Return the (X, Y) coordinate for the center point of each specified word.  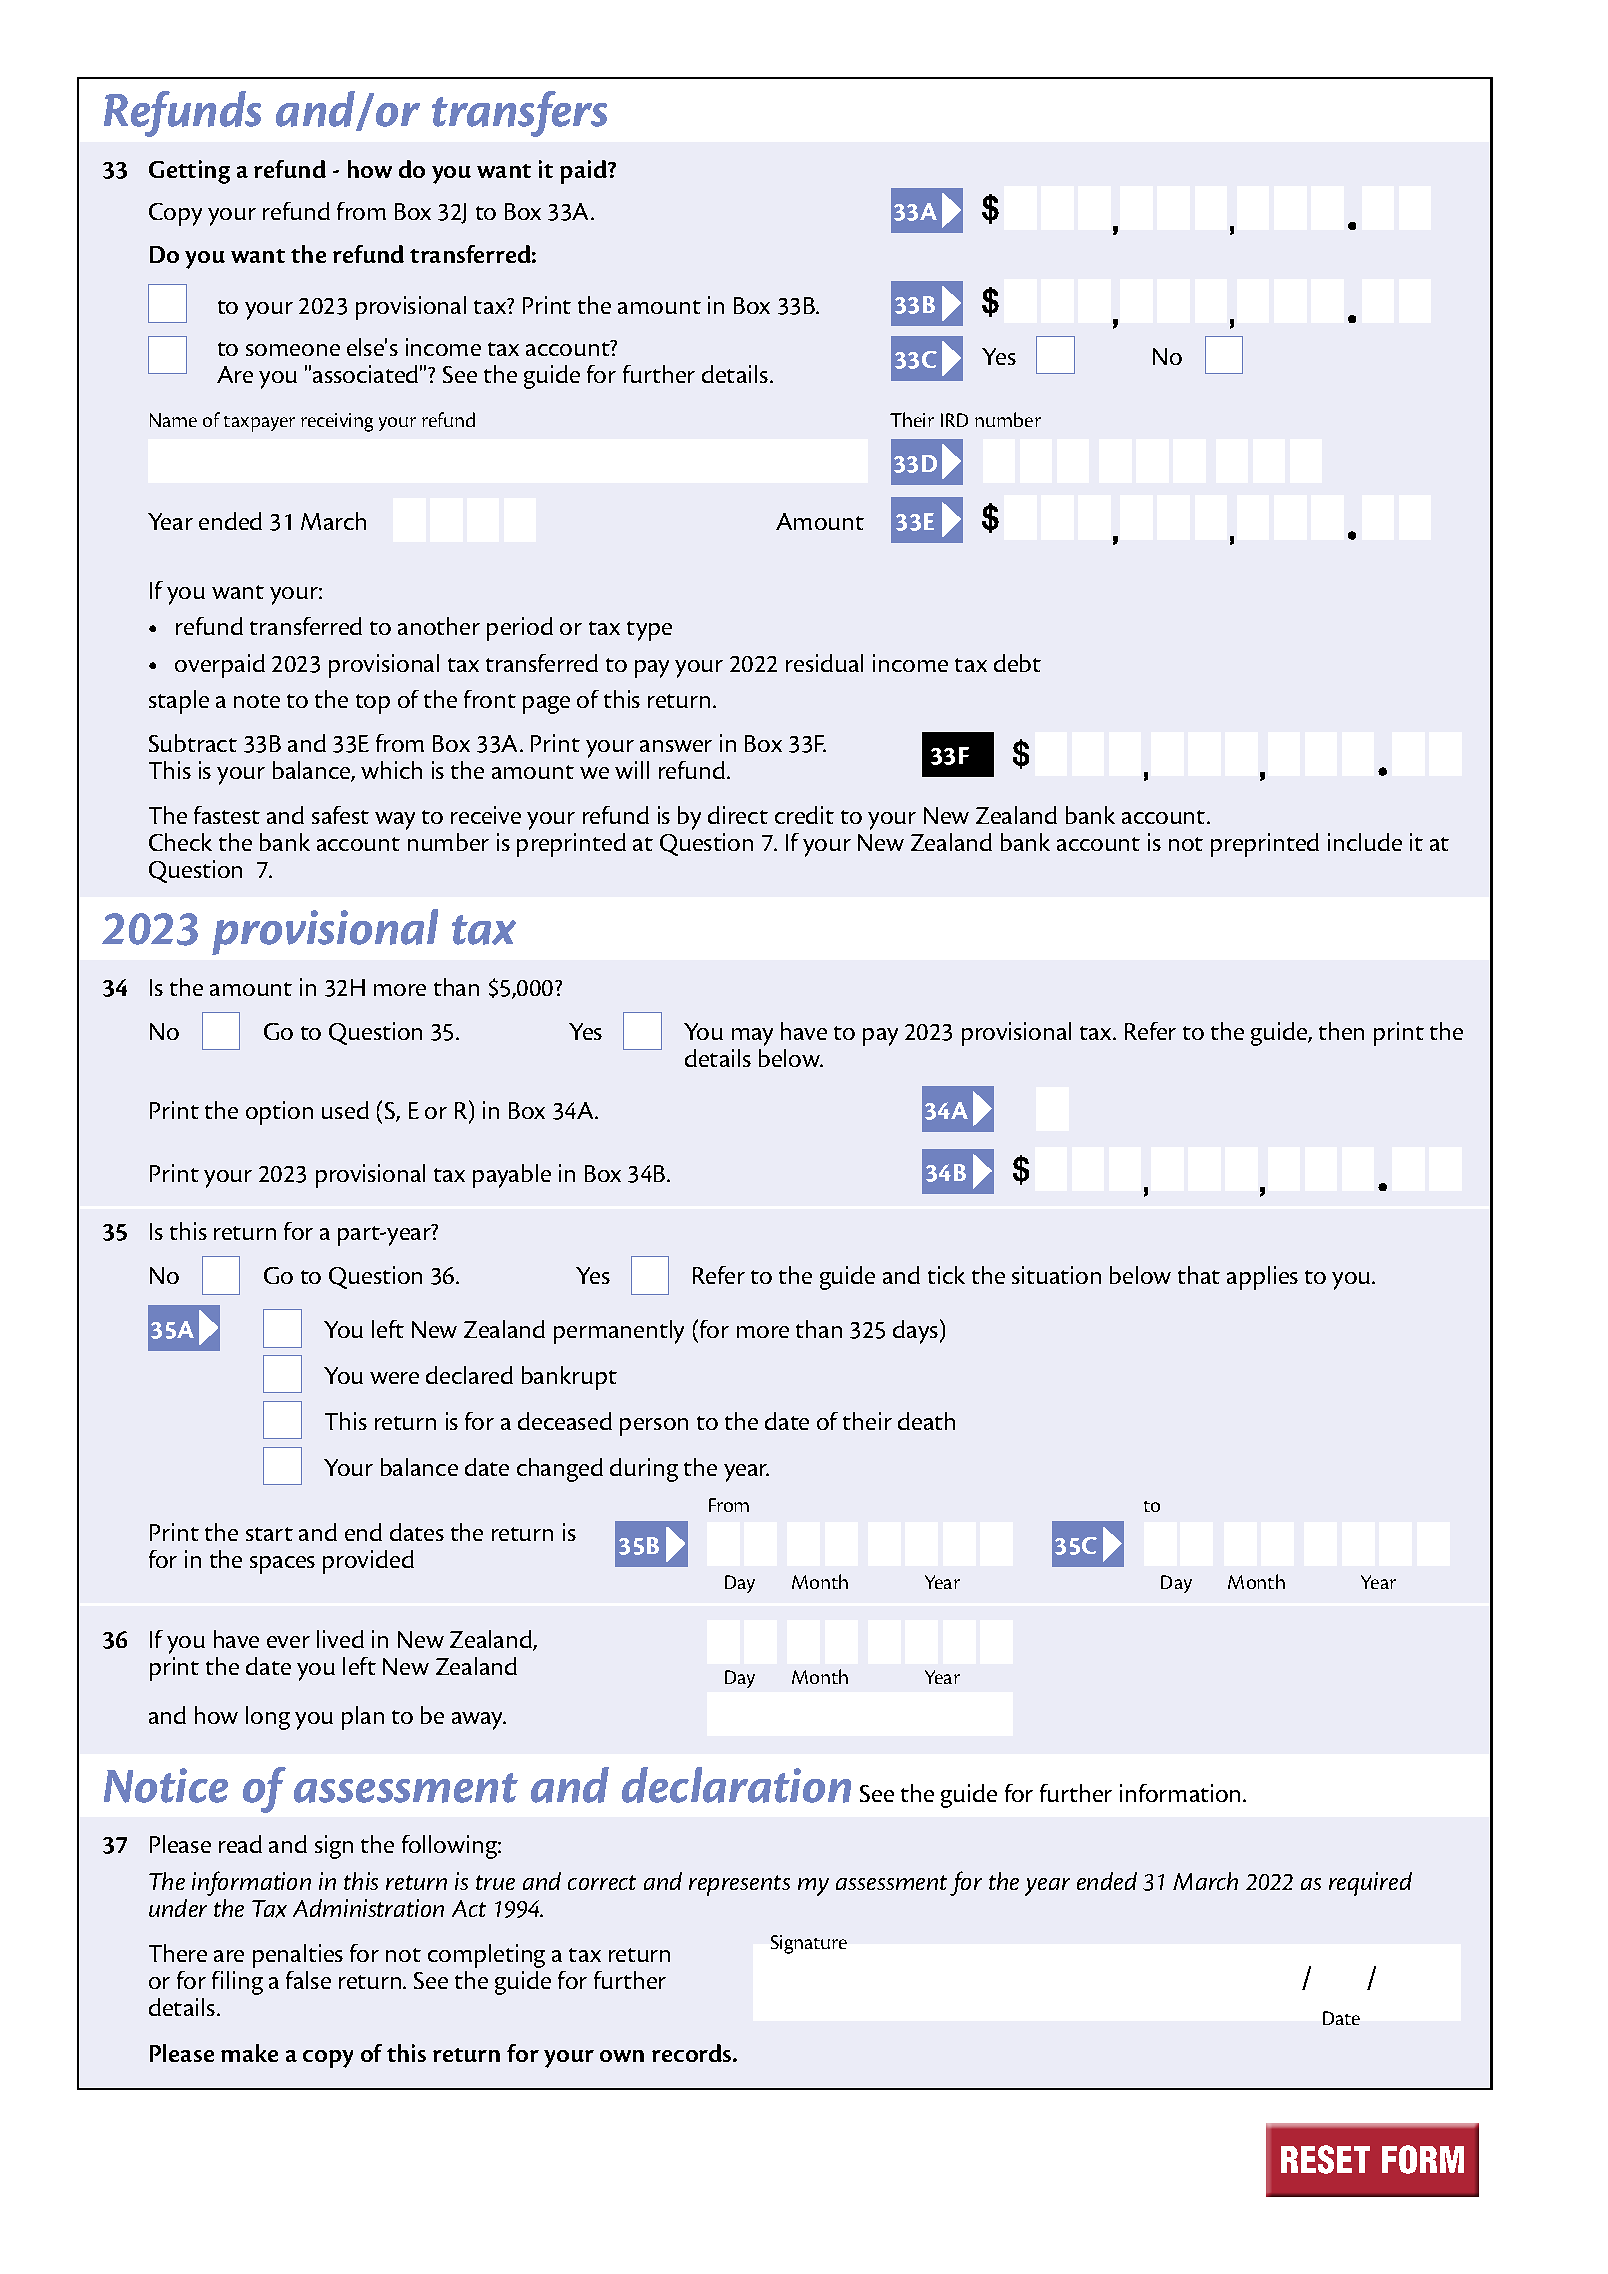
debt (1017, 663)
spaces (282, 1565)
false (308, 1980)
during (644, 1470)
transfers (519, 114)
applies (1262, 1278)
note (257, 701)
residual (824, 663)
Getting (189, 172)
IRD (954, 420)
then (1341, 1031)
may (752, 1037)
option (279, 1113)
